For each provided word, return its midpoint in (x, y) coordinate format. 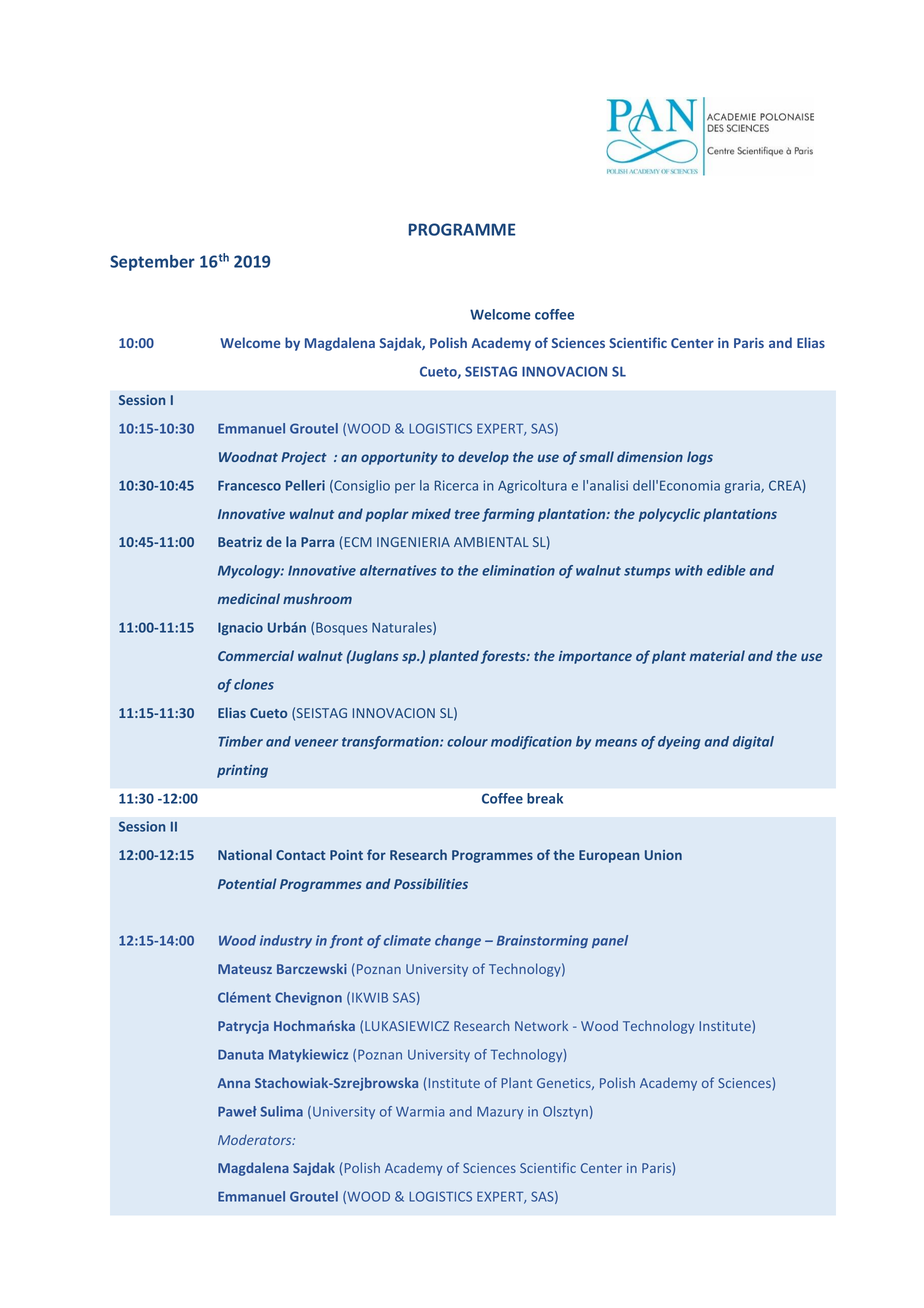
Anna (234, 1083)
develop (483, 458)
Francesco (249, 485)
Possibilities (431, 883)
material (717, 655)
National (245, 854)
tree (467, 514)
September (152, 263)
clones (254, 684)
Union (663, 855)
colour (467, 741)
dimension (650, 456)
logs (700, 458)
